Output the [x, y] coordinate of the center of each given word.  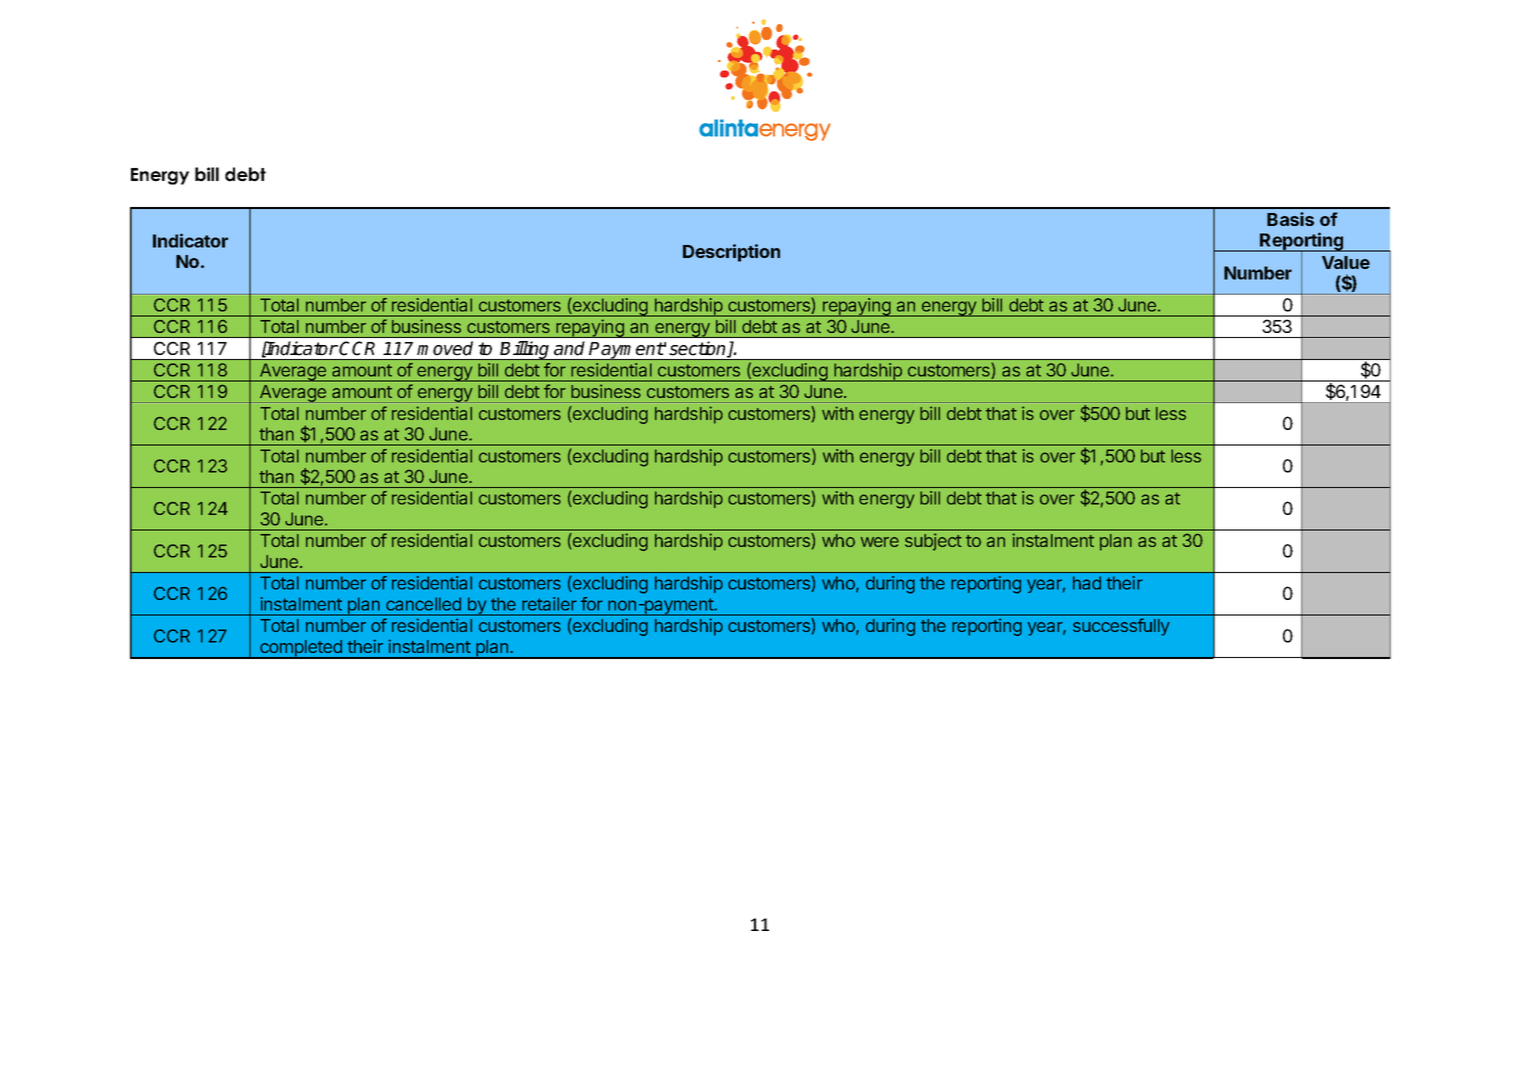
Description [731, 253]
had [1087, 583]
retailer [549, 604]
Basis [1290, 219]
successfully [1121, 627]
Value [1346, 262]
